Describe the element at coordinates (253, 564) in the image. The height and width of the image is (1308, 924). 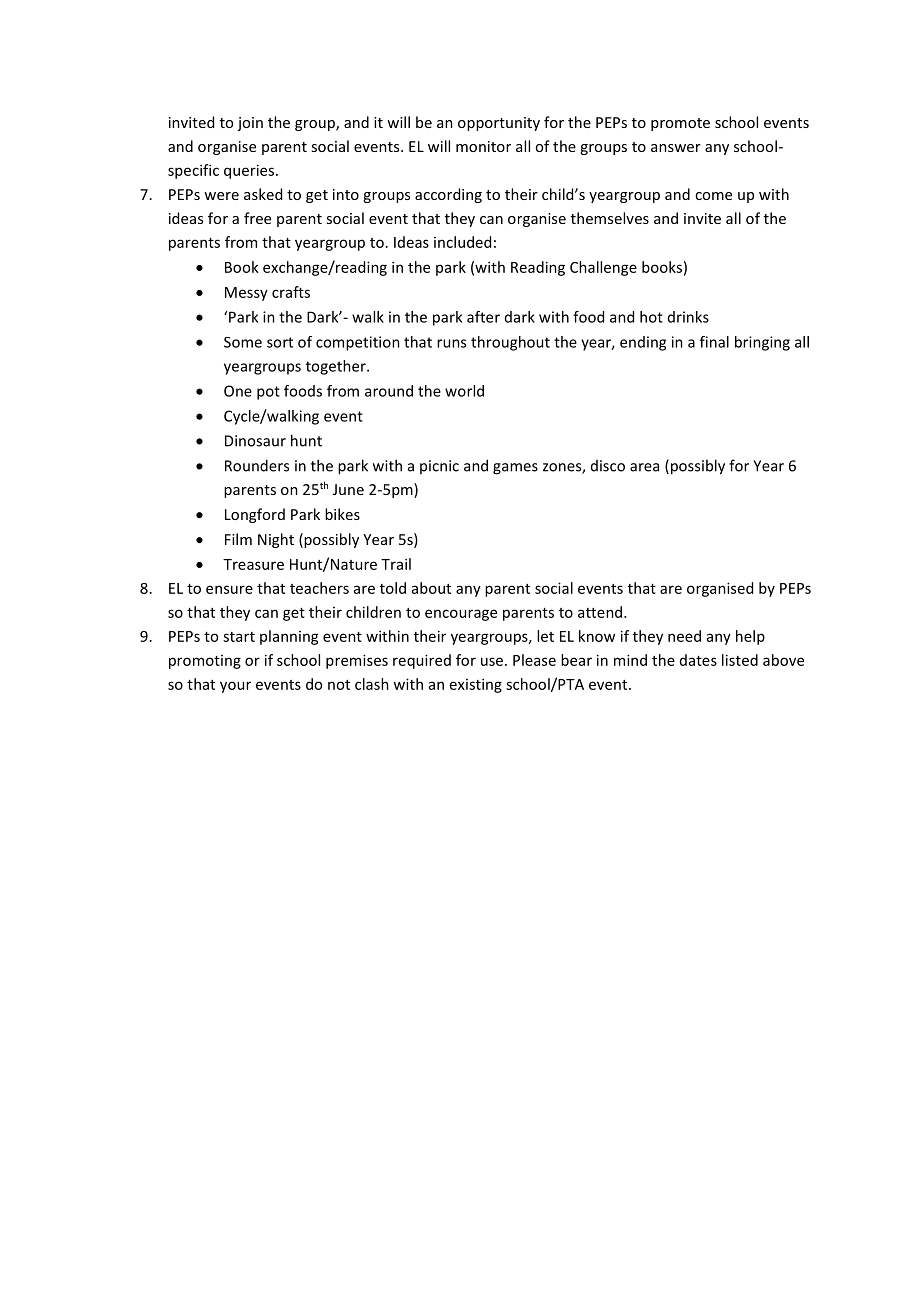
I see `Treasure` at that location.
